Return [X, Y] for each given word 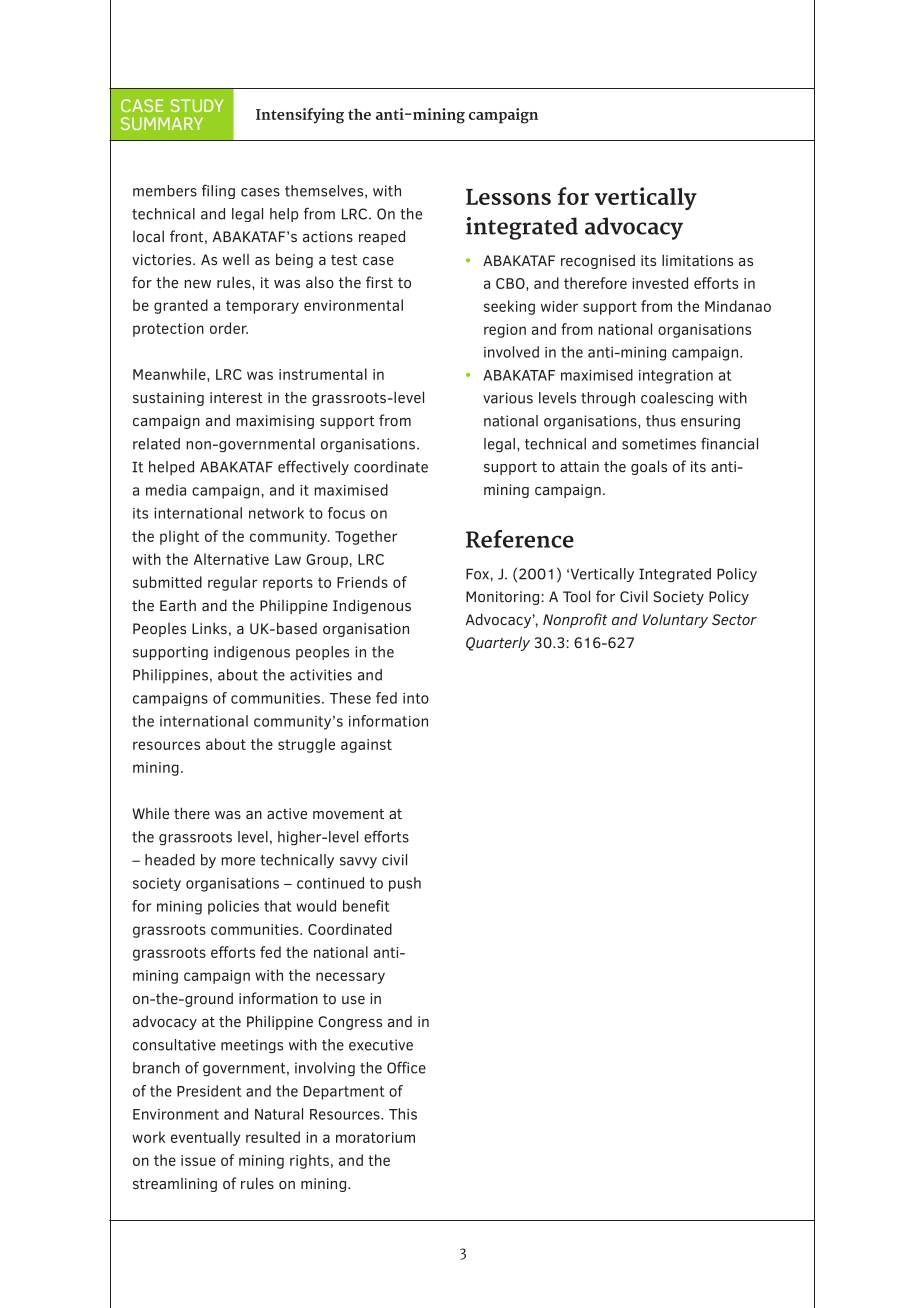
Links [209, 628]
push [405, 884]
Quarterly [498, 643]
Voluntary [675, 620]
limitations [697, 260]
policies [233, 907]
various [508, 398]
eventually [206, 1138]
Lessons [508, 197]
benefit [366, 906]
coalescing [677, 399]
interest [236, 397]
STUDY [197, 105]
